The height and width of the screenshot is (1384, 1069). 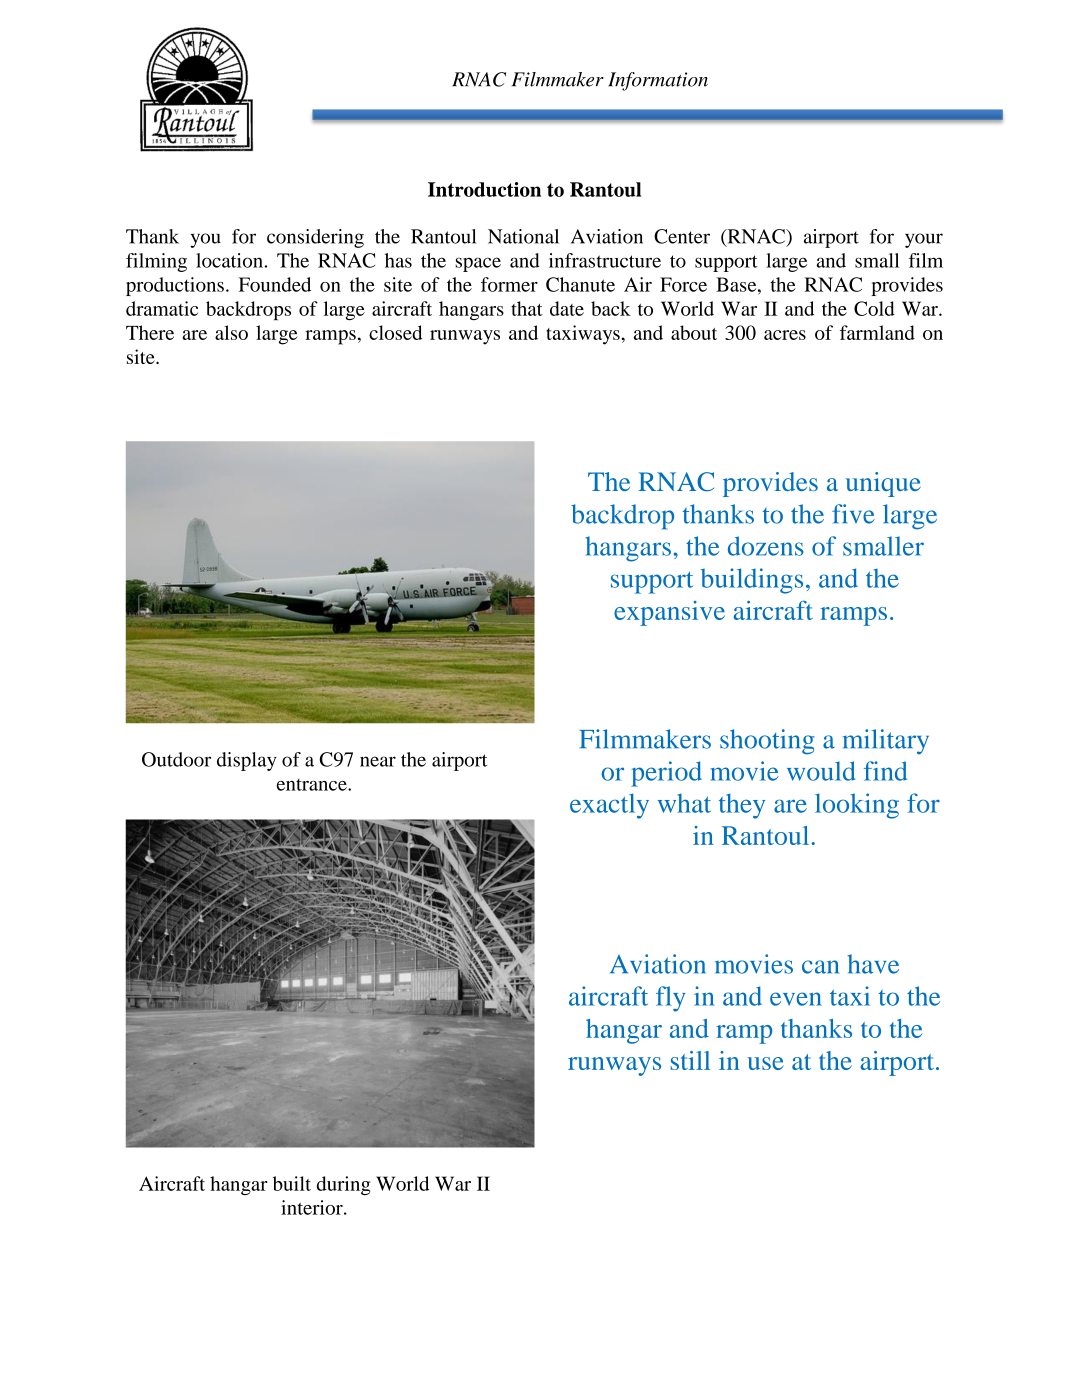 What do you see at coordinates (313, 785) in the screenshot?
I see `entrance` at bounding box center [313, 785].
